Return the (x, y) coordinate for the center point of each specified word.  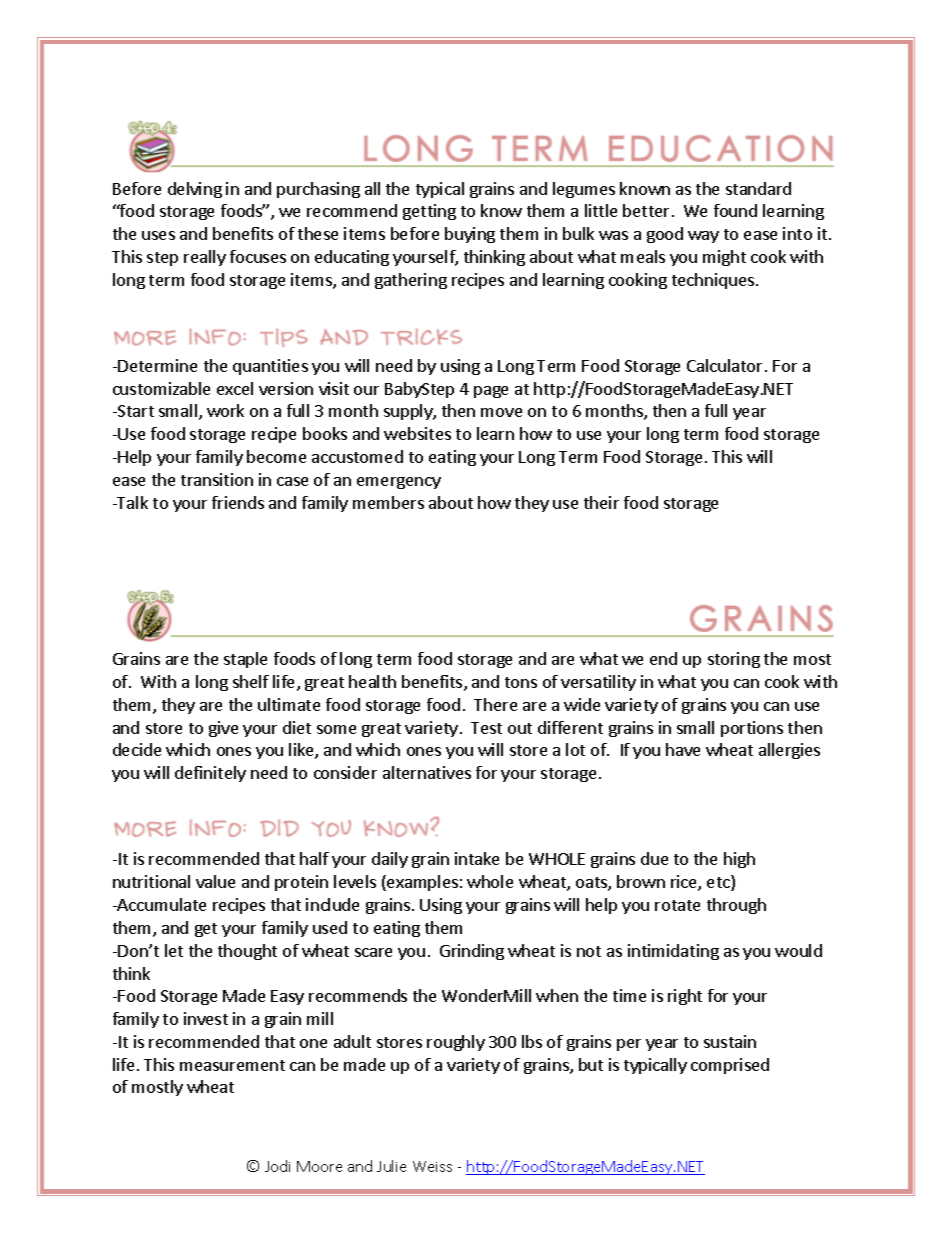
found (735, 210)
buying (470, 235)
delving (195, 190)
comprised (730, 1066)
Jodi (277, 1166)
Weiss (432, 1166)
